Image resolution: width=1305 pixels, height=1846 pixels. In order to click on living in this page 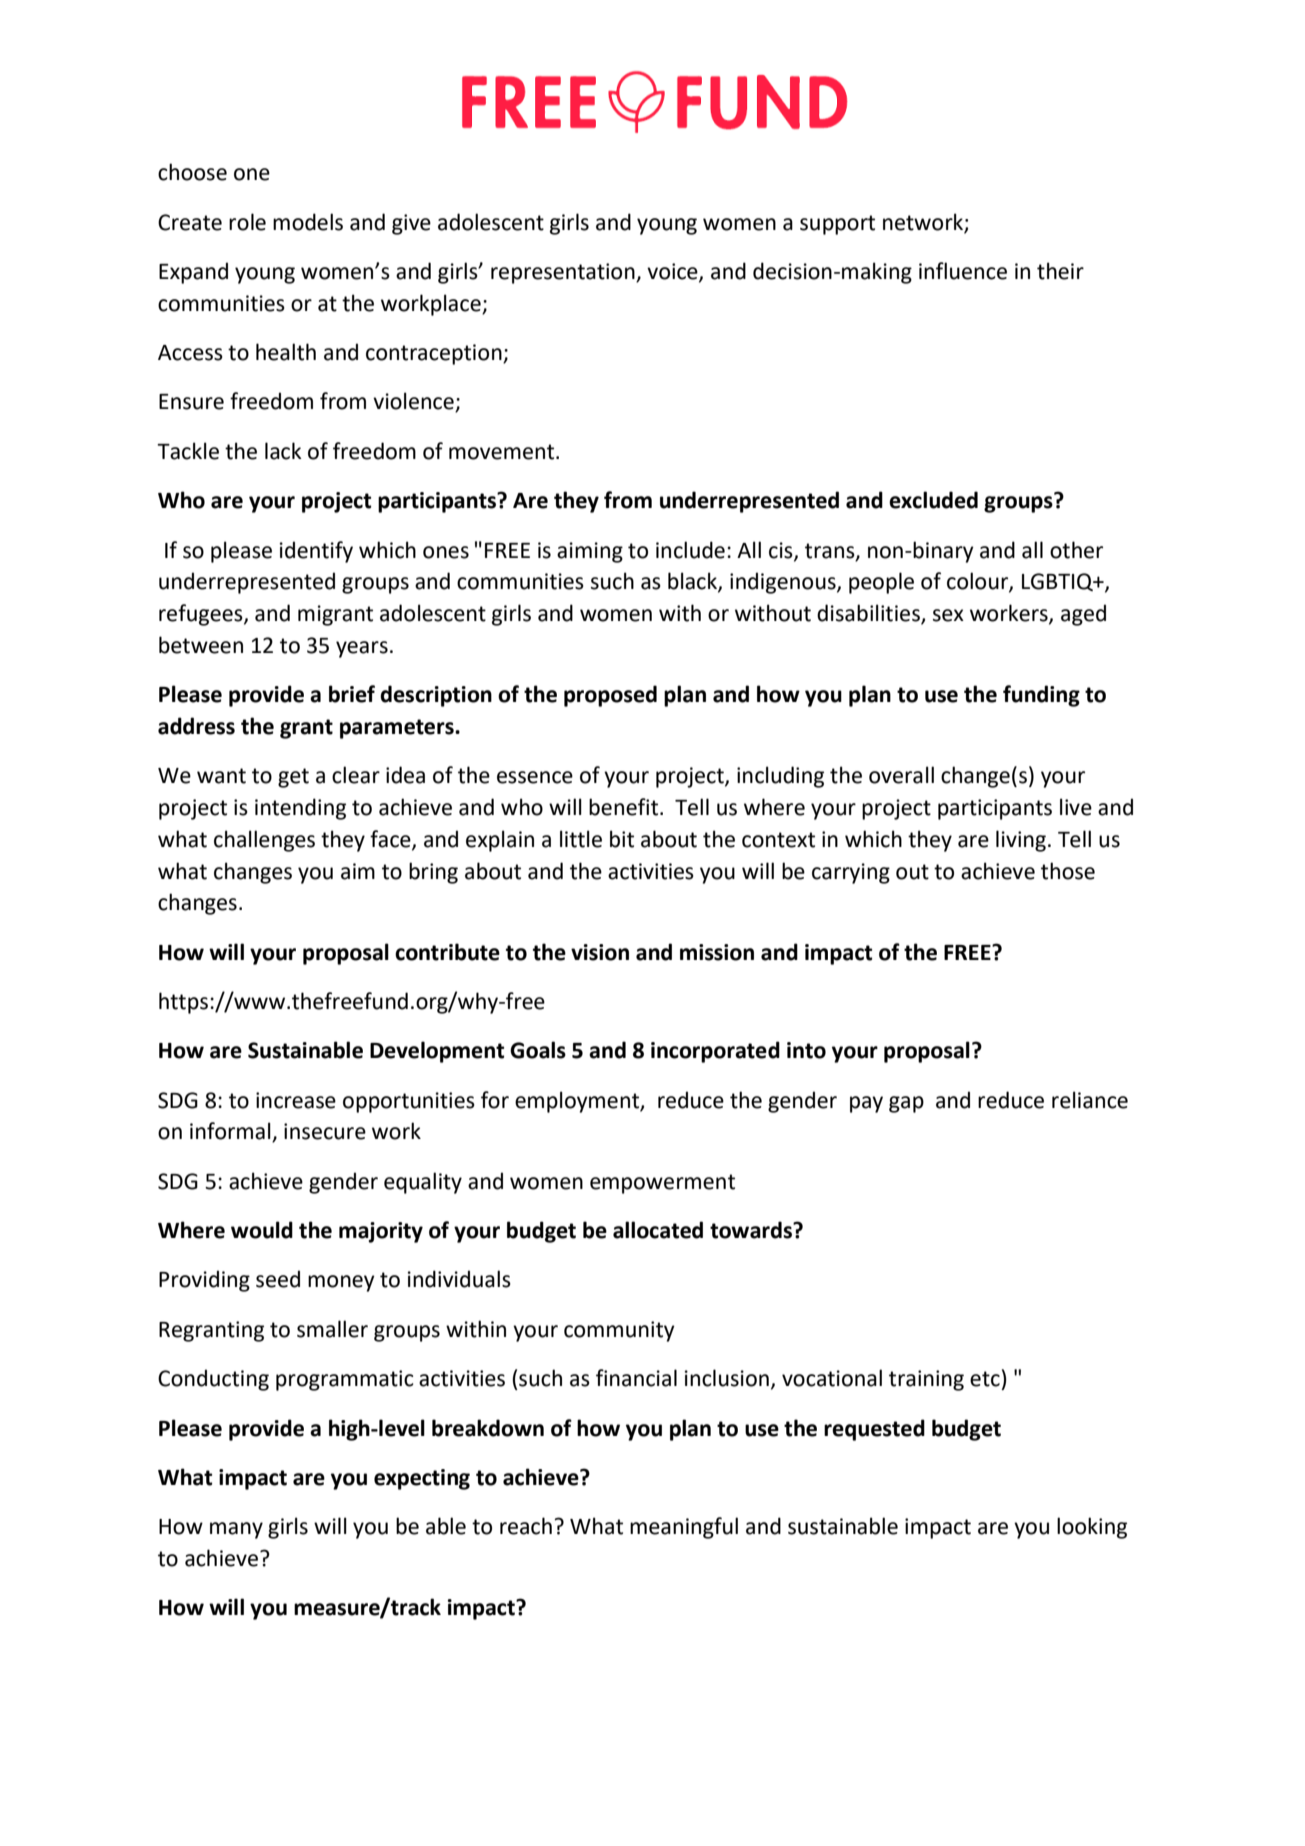, I will do `click(1021, 841)`.
